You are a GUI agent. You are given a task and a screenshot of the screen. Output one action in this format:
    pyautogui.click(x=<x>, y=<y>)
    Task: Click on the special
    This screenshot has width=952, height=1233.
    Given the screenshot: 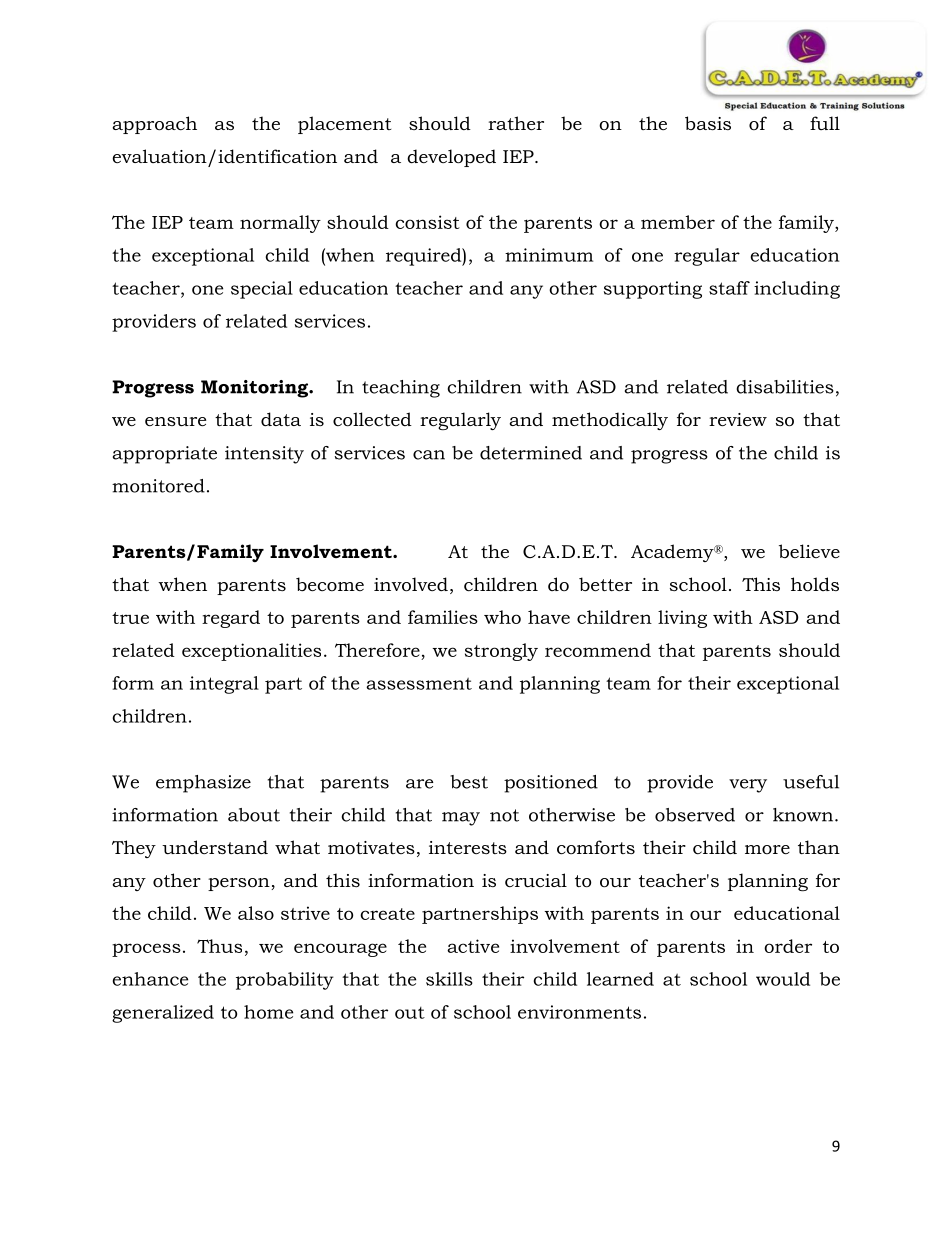 What is the action you would take?
    pyautogui.click(x=262, y=290)
